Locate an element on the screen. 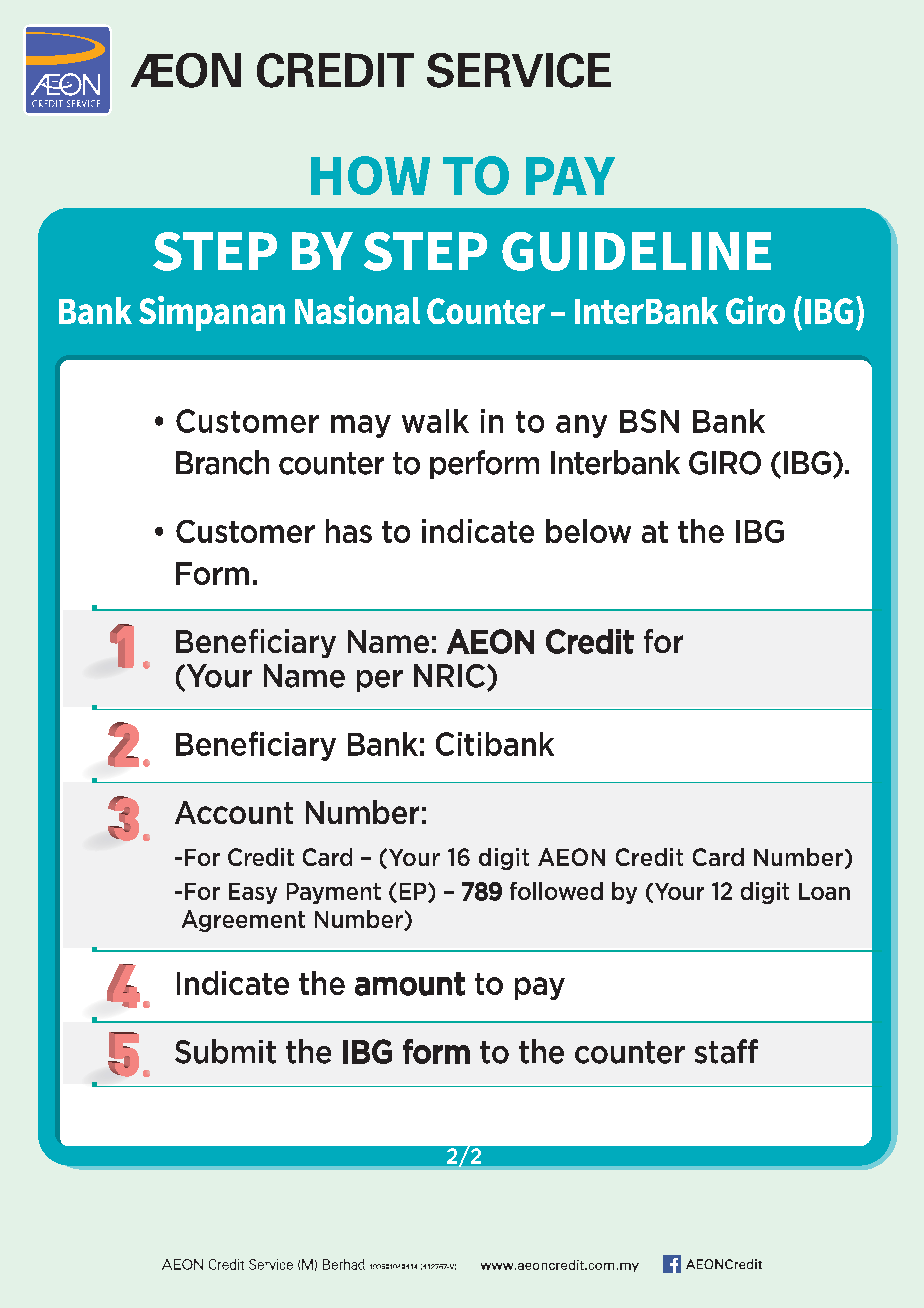 The image size is (924, 1308). any is located at coordinates (581, 426).
